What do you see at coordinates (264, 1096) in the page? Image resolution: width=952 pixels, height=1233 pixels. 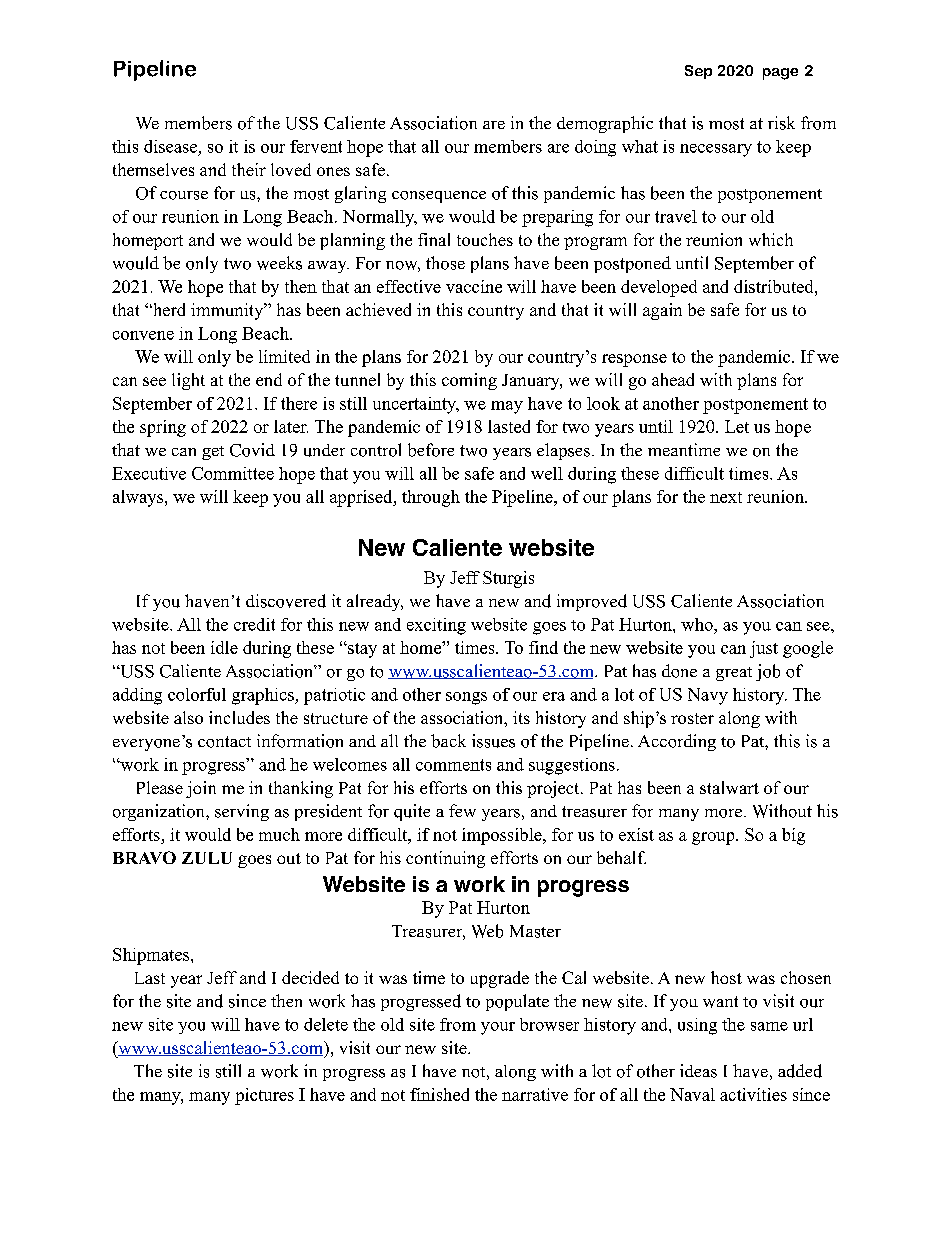 I see `pictures` at bounding box center [264, 1096].
